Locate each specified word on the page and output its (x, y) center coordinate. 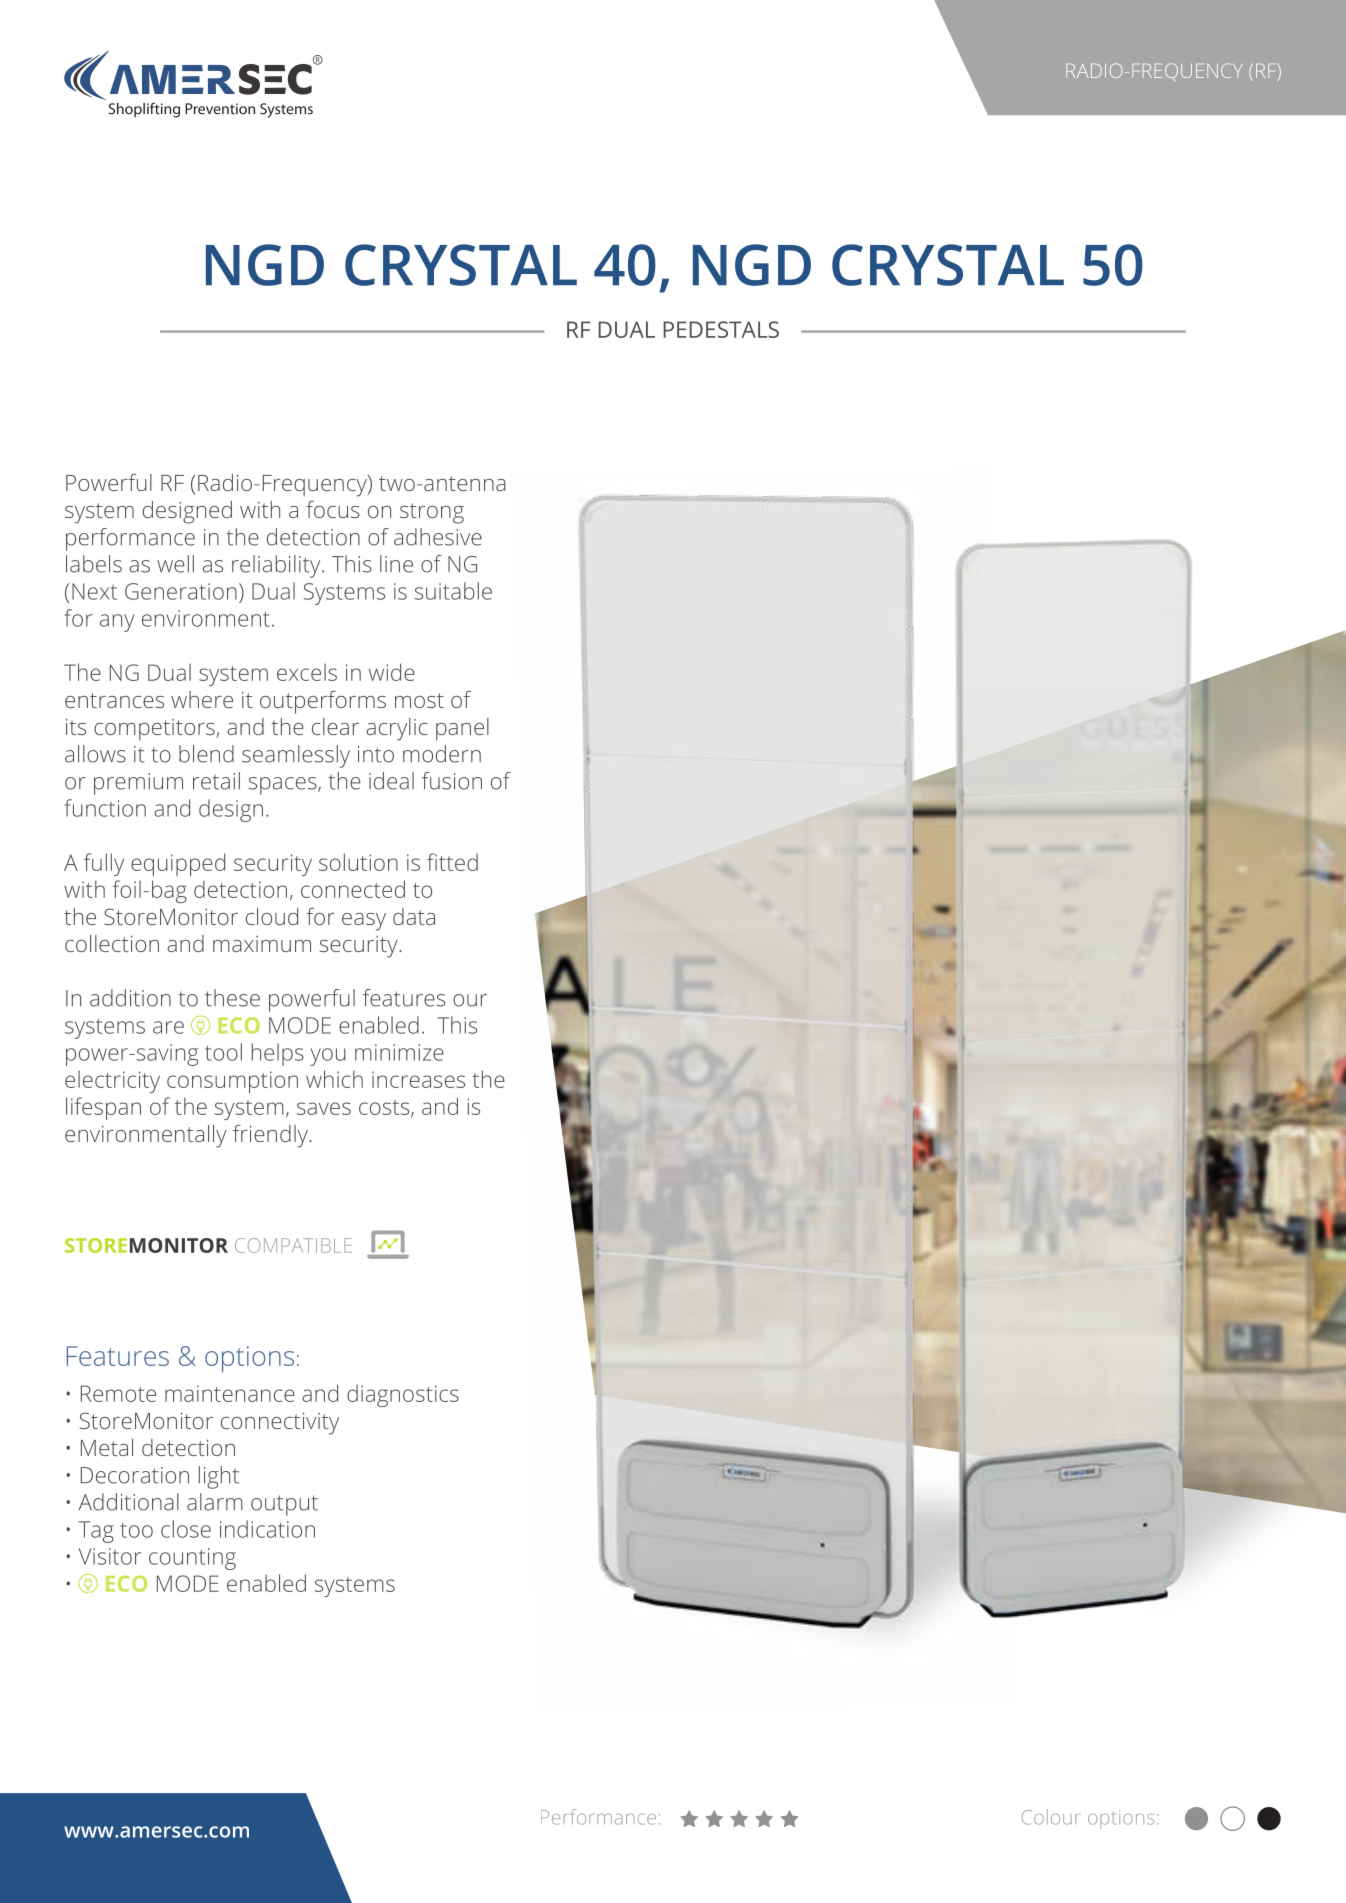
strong (432, 513)
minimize (399, 1052)
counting (192, 1559)
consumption (232, 1082)
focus (333, 509)
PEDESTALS (721, 329)
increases (418, 1079)
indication (267, 1529)
